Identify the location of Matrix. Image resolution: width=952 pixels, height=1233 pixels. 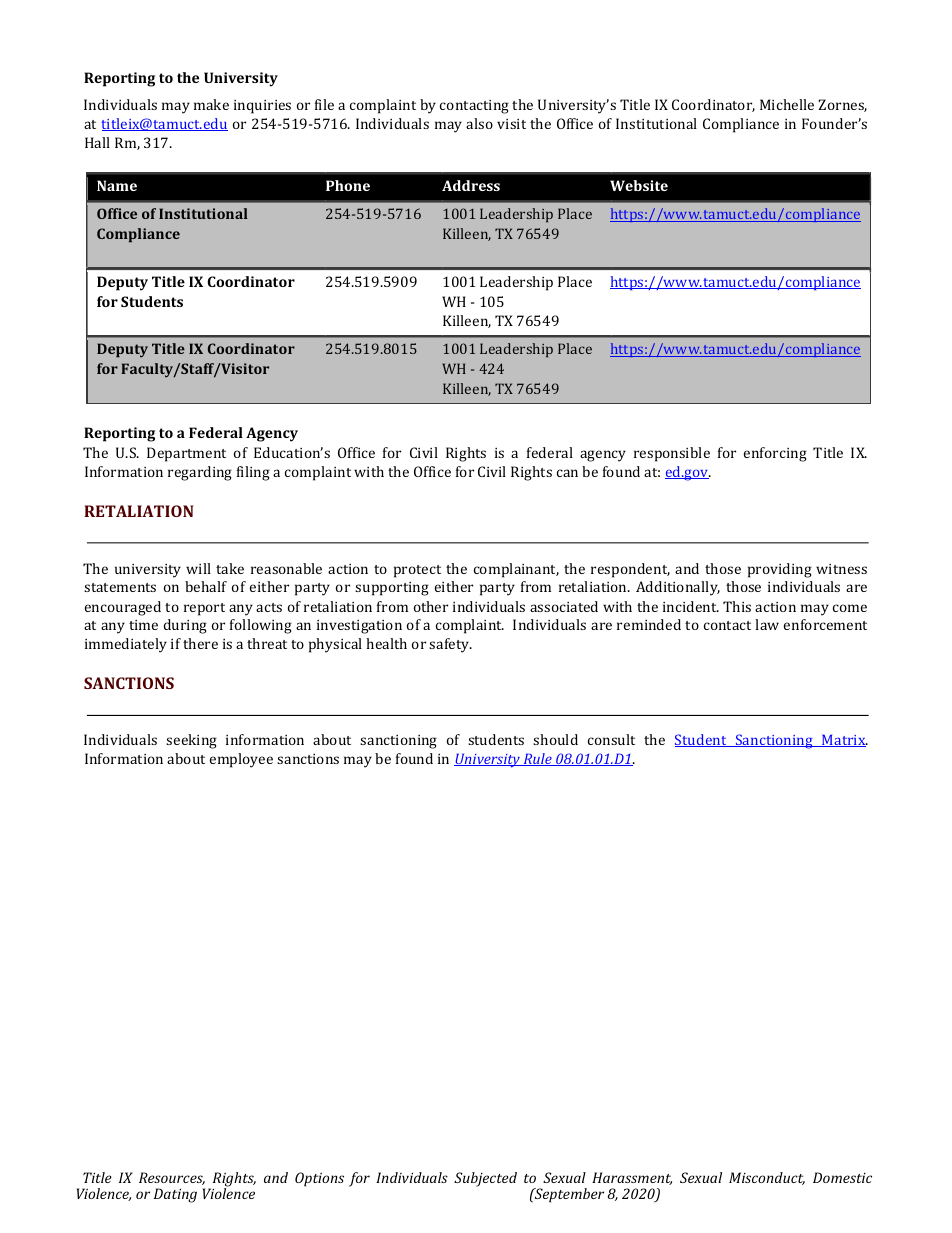
(844, 740).
